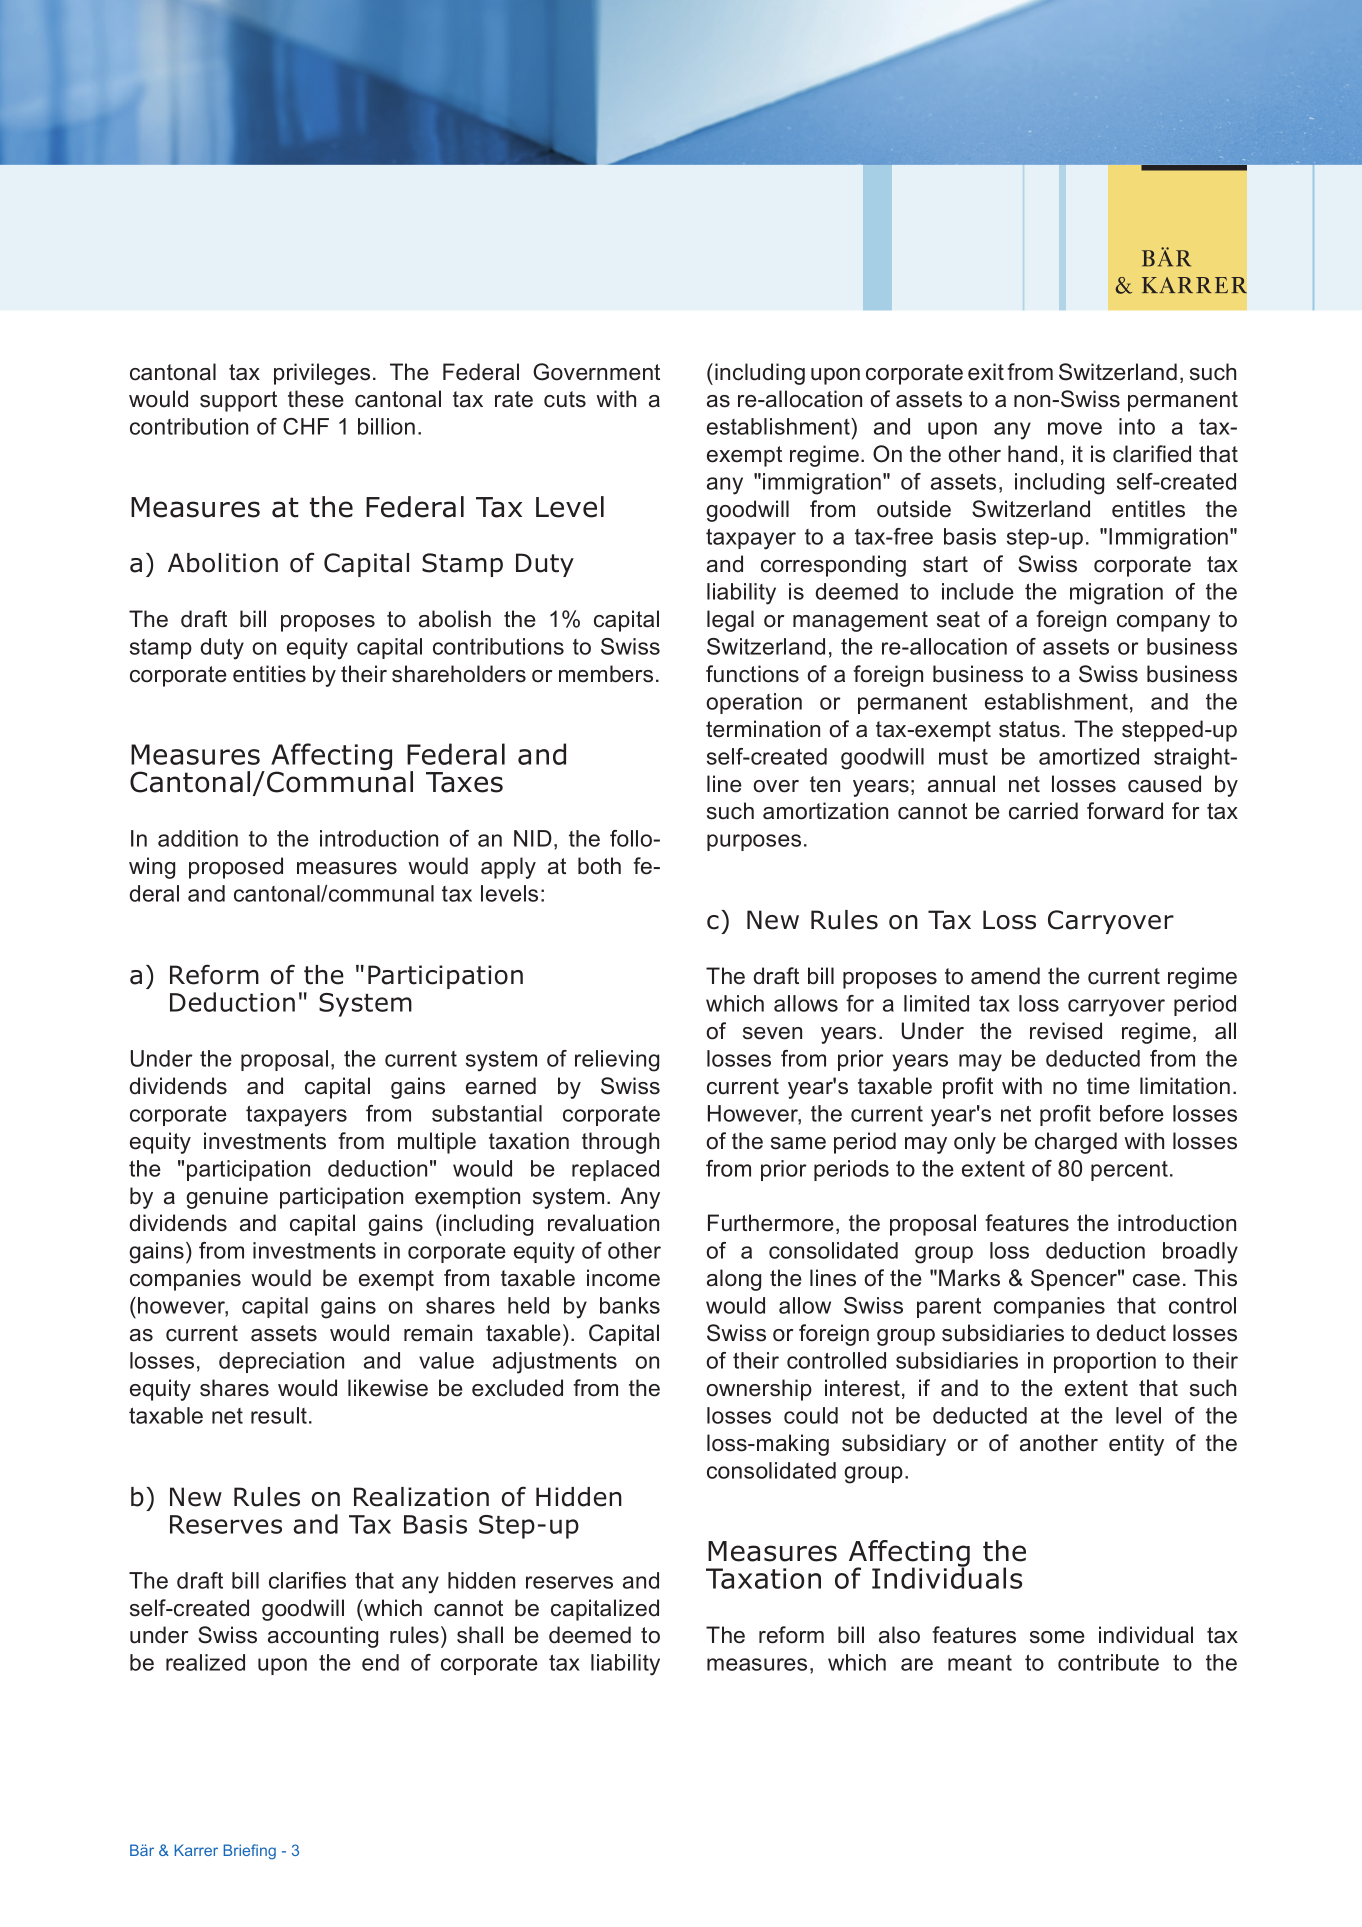 This page has width=1362, height=1927. What do you see at coordinates (565, 399) in the page?
I see `cuts` at bounding box center [565, 399].
